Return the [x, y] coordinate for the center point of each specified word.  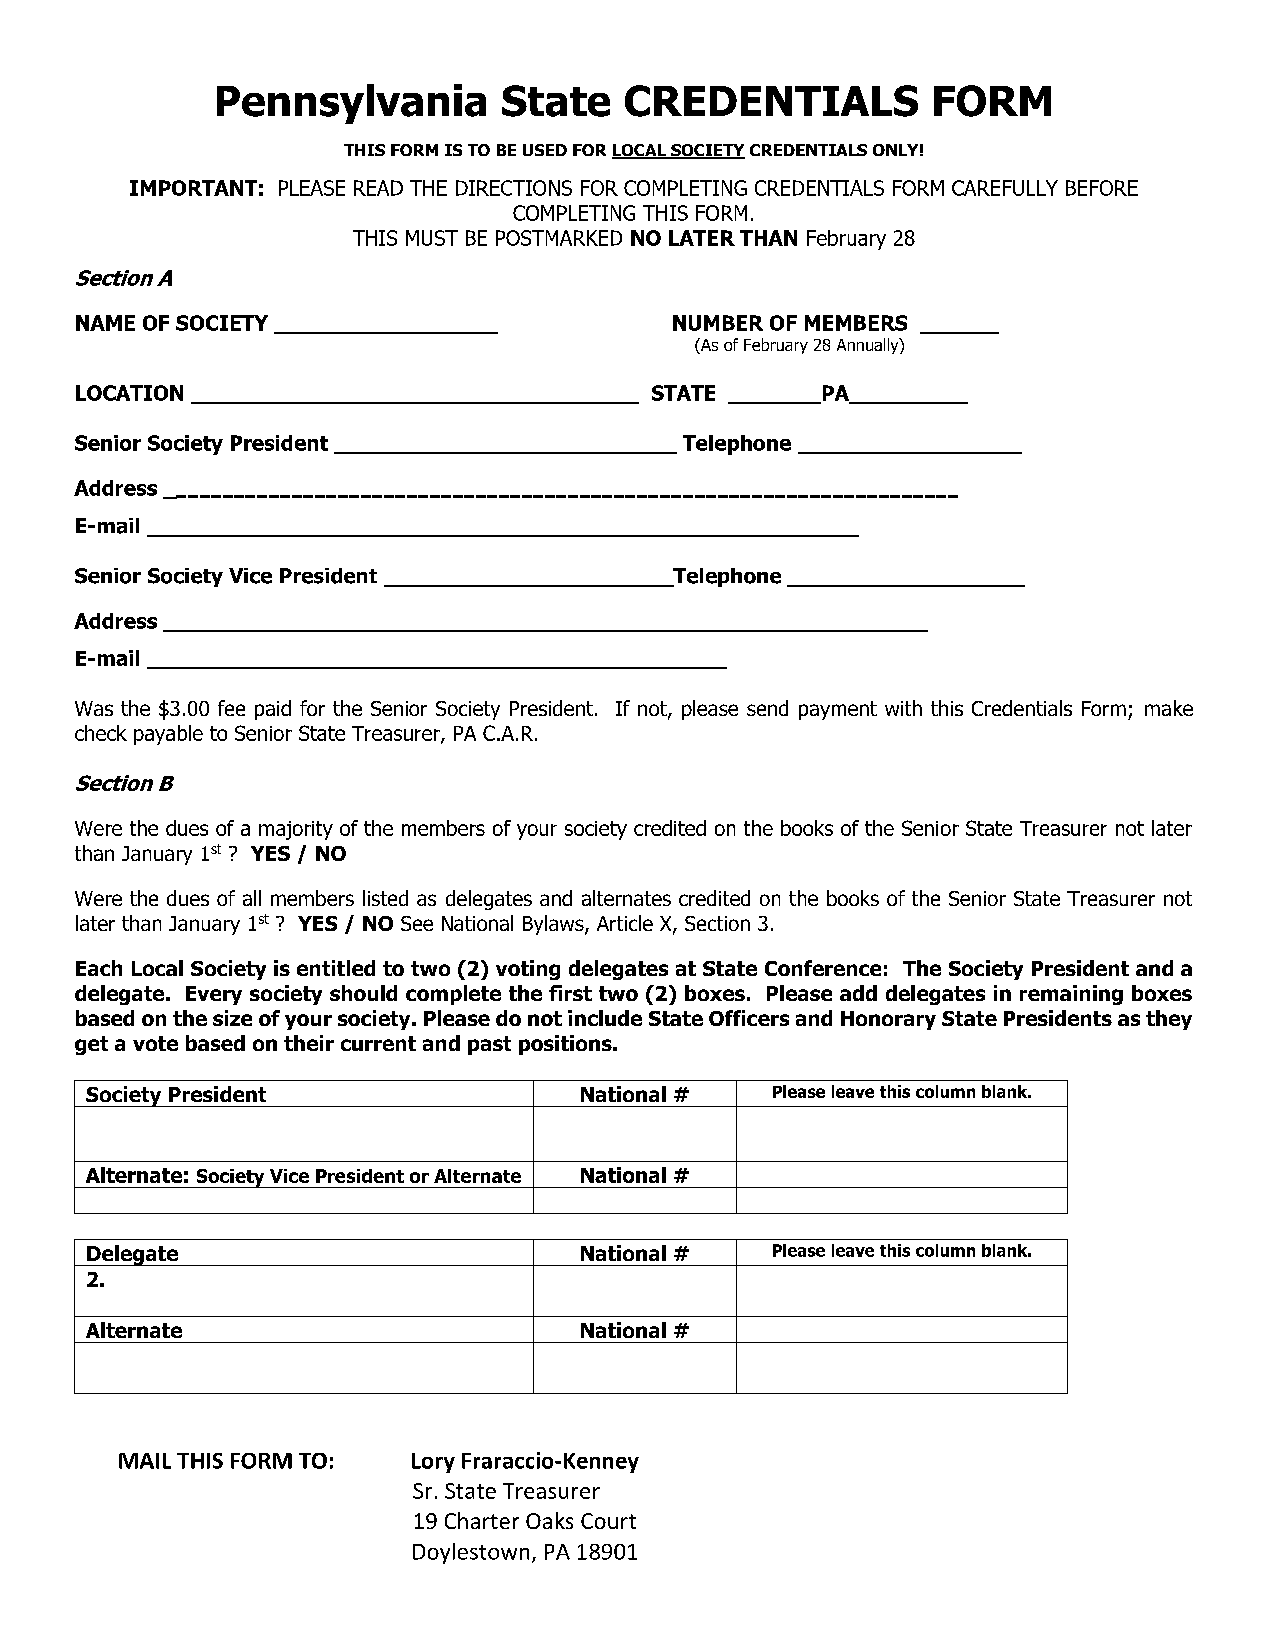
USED [545, 150]
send [767, 708]
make [1169, 708]
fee [231, 708]
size [232, 1018]
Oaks [549, 1520]
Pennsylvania [351, 104]
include [605, 1018]
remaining [1071, 995]
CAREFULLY [1005, 188]
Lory [433, 1463]
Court [608, 1521]
